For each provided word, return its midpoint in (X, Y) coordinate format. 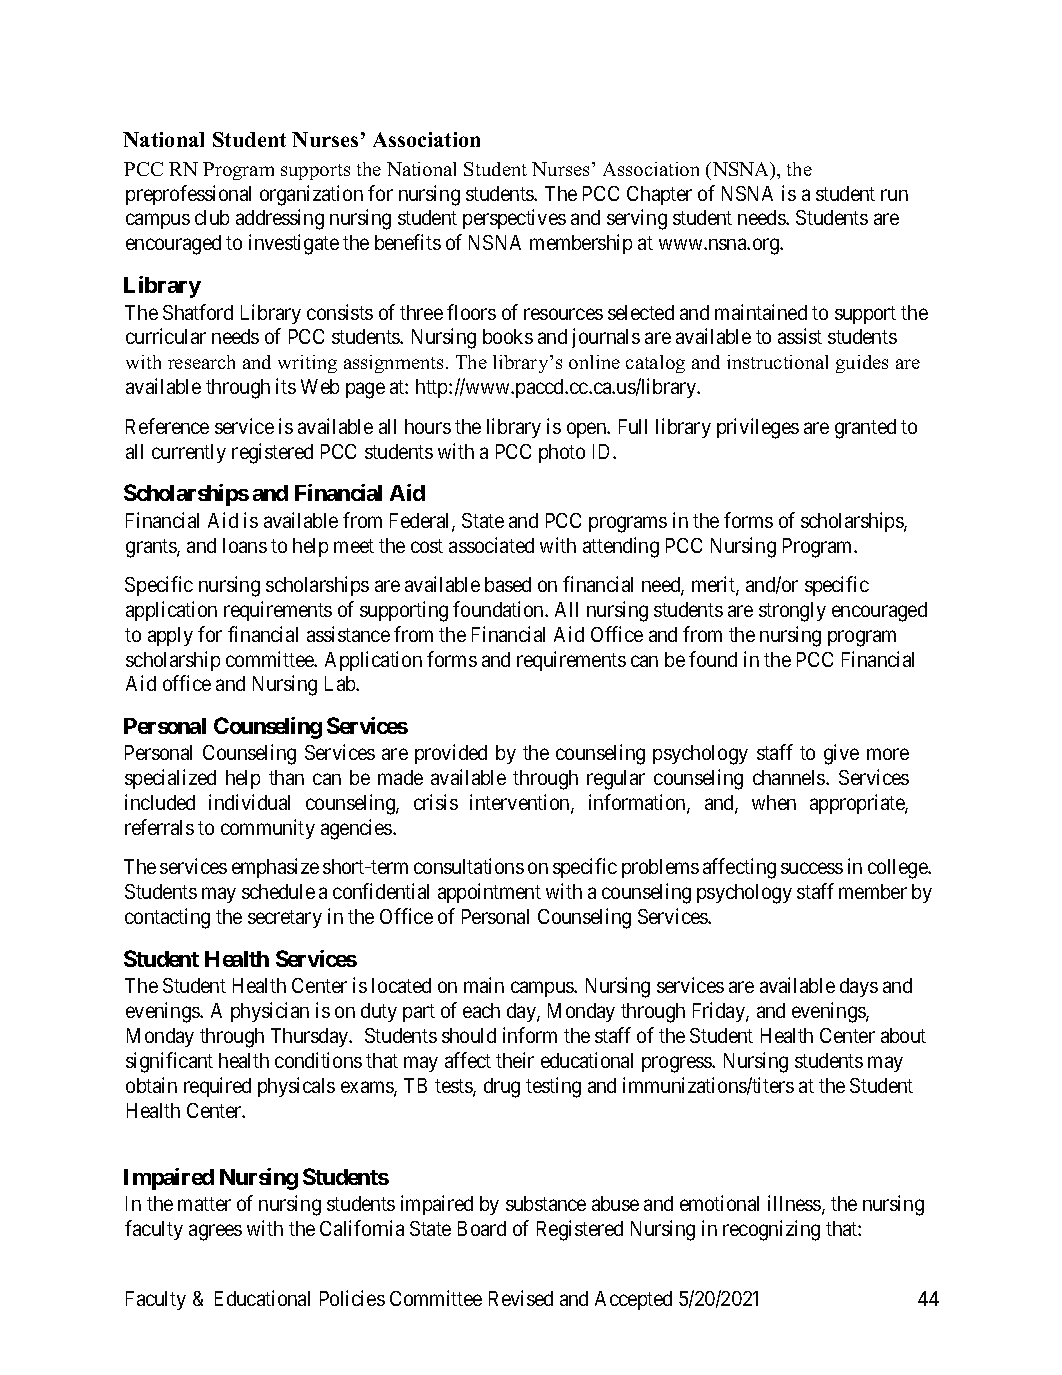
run (894, 195)
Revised (521, 1298)
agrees (215, 1233)
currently (189, 453)
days (859, 987)
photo (562, 453)
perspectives (514, 219)
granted (865, 429)
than (286, 777)
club (212, 217)
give (841, 754)
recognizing (771, 1230)
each (481, 1010)
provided (451, 754)
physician (270, 1012)
